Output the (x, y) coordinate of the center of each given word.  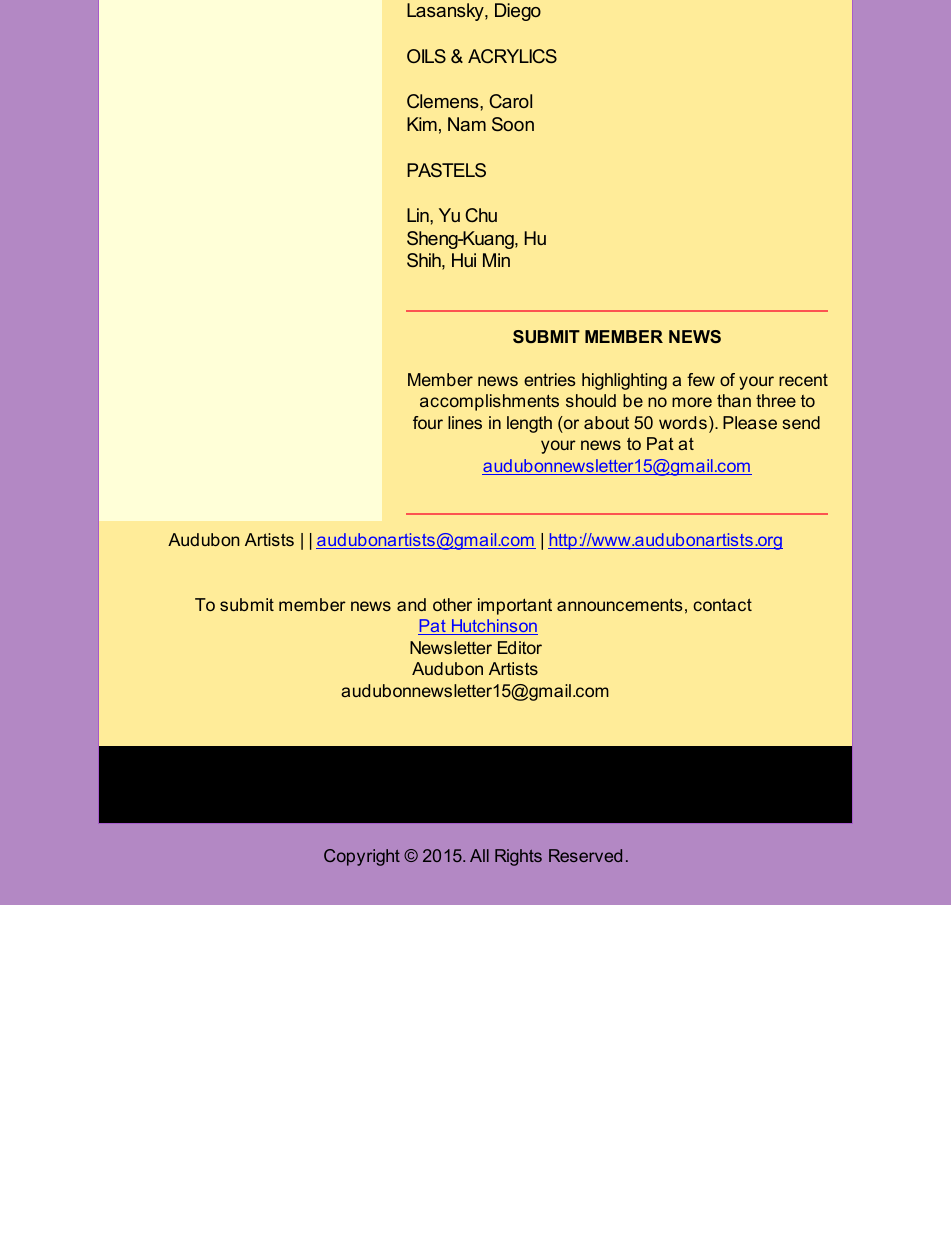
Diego (518, 12)
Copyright (362, 857)
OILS (426, 56)
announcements (620, 604)
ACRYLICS (512, 56)
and (411, 604)
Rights (518, 857)
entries (550, 379)
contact (722, 604)
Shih (425, 261)
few (701, 379)
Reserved (585, 855)
